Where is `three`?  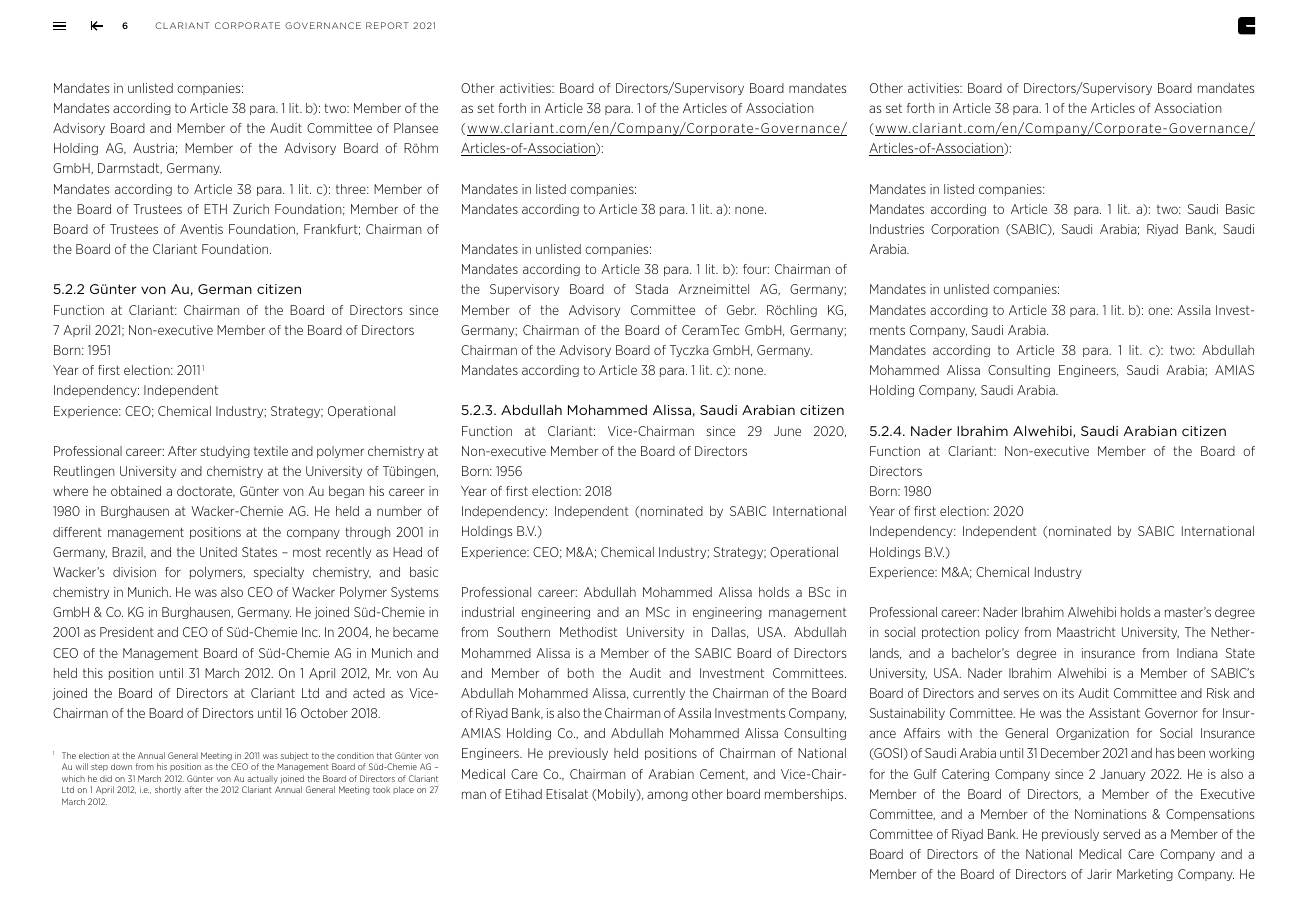
three is located at coordinates (352, 189).
